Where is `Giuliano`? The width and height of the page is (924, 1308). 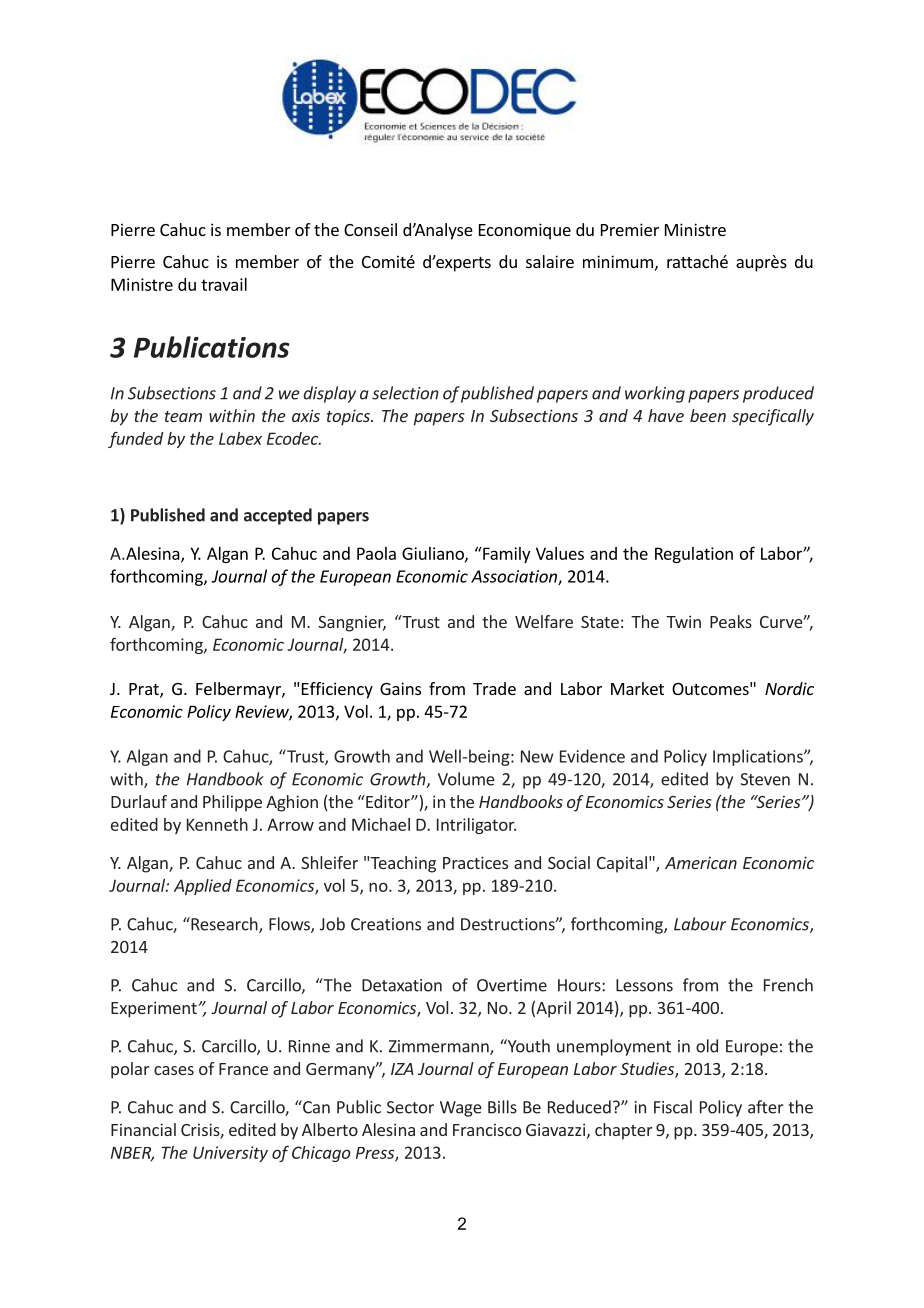 Giuliano is located at coordinates (434, 554).
